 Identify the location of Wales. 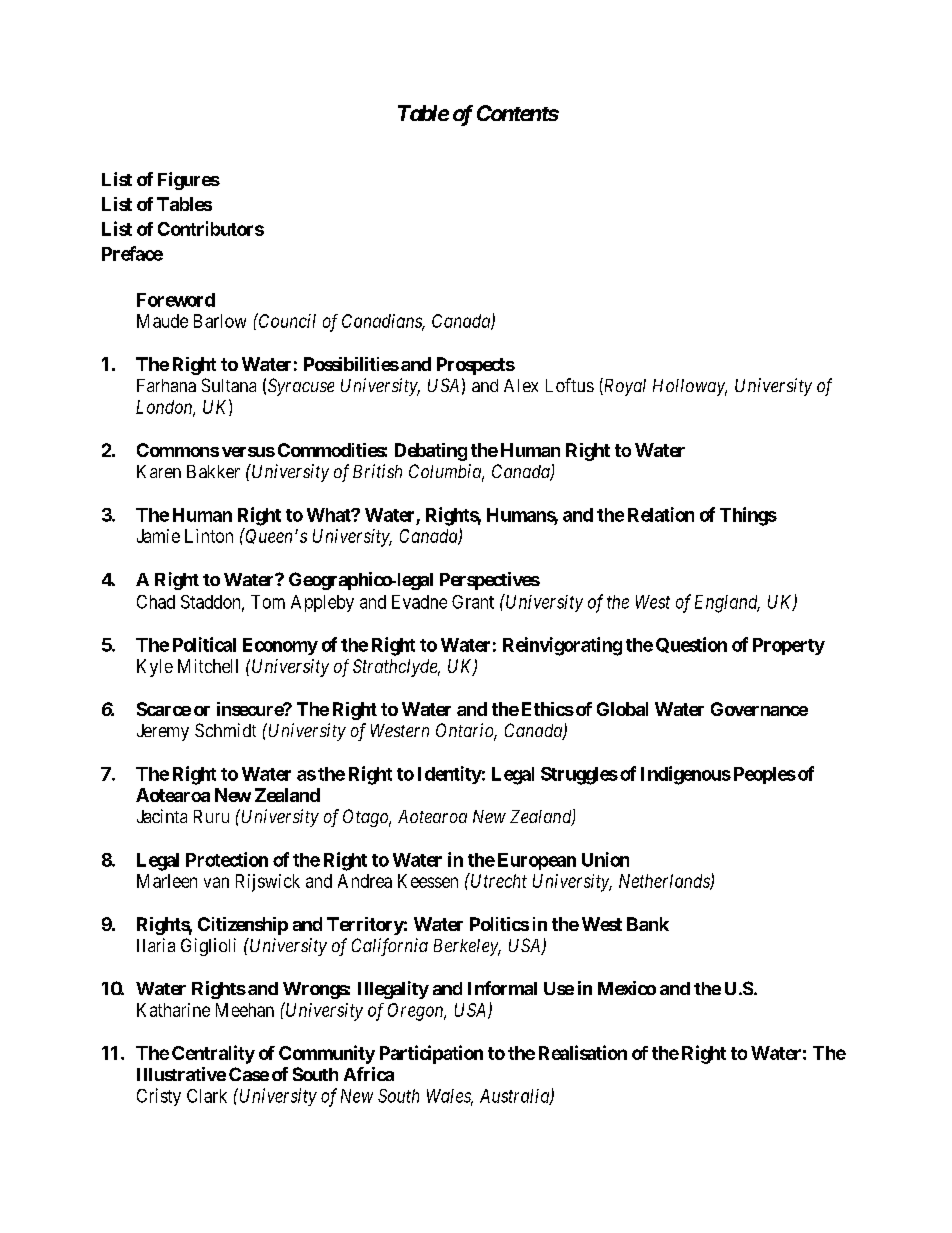
(450, 1097).
